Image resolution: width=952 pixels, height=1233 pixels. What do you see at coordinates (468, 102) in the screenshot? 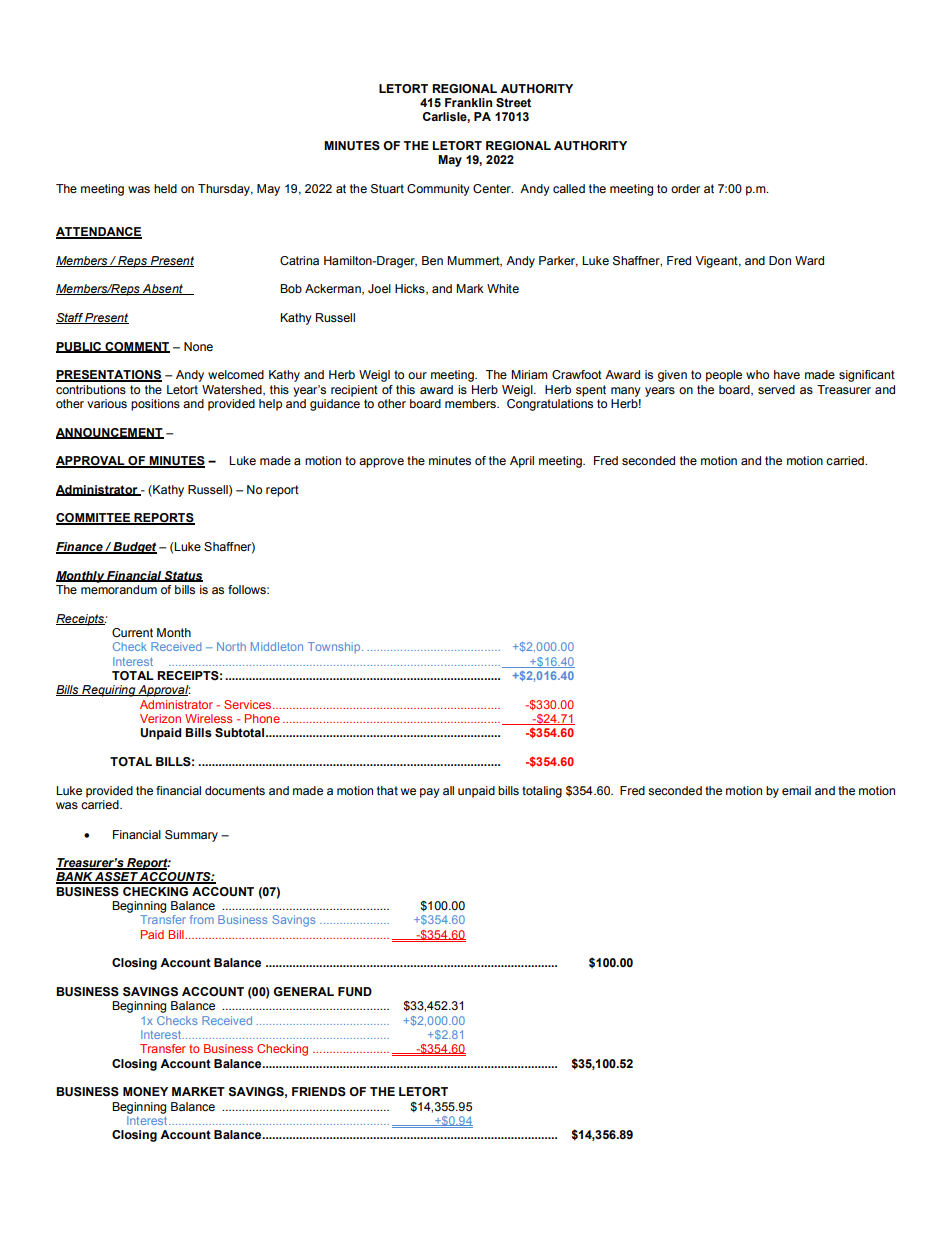
I see `Franklin` at bounding box center [468, 102].
